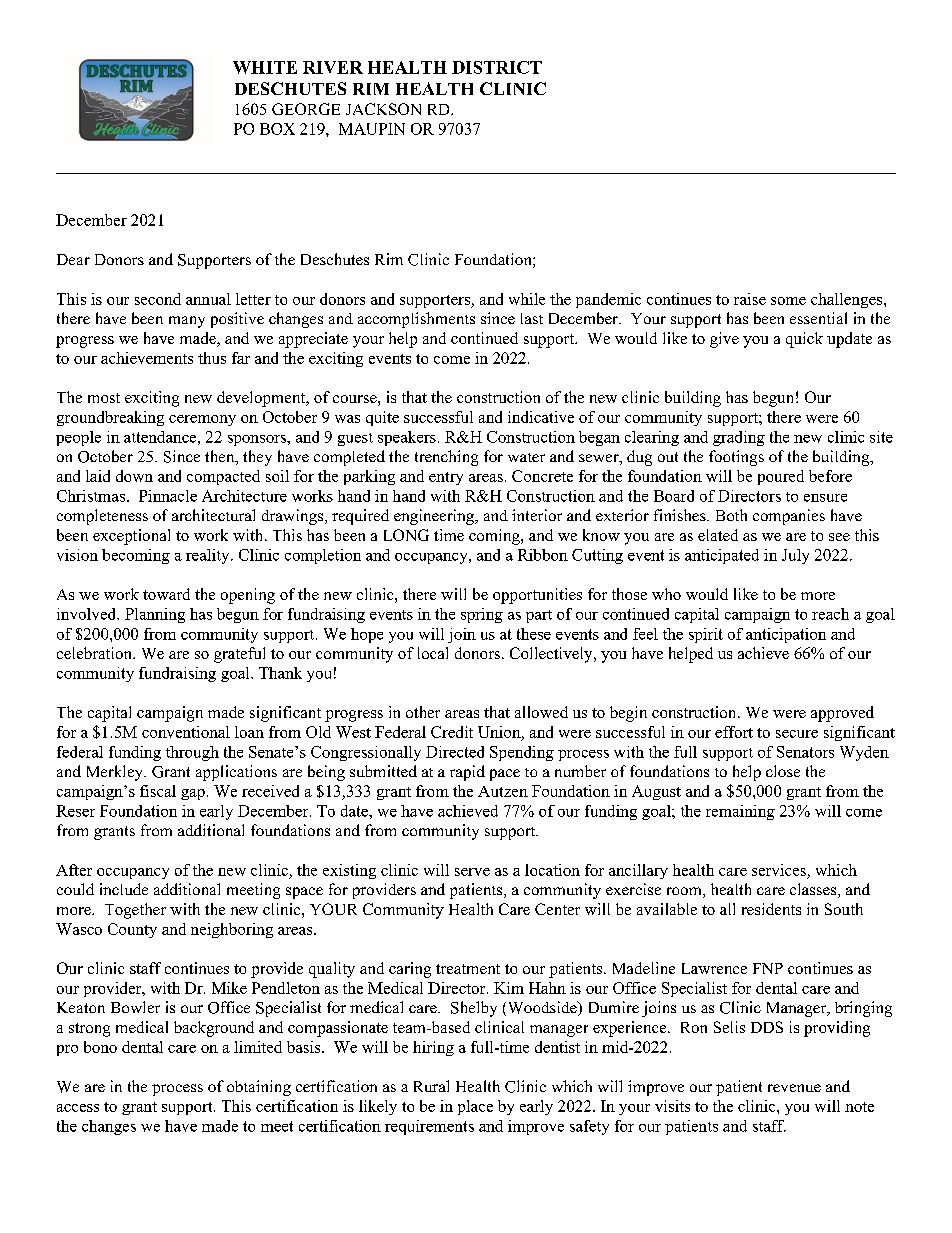  I want to click on spring, so click(482, 615).
